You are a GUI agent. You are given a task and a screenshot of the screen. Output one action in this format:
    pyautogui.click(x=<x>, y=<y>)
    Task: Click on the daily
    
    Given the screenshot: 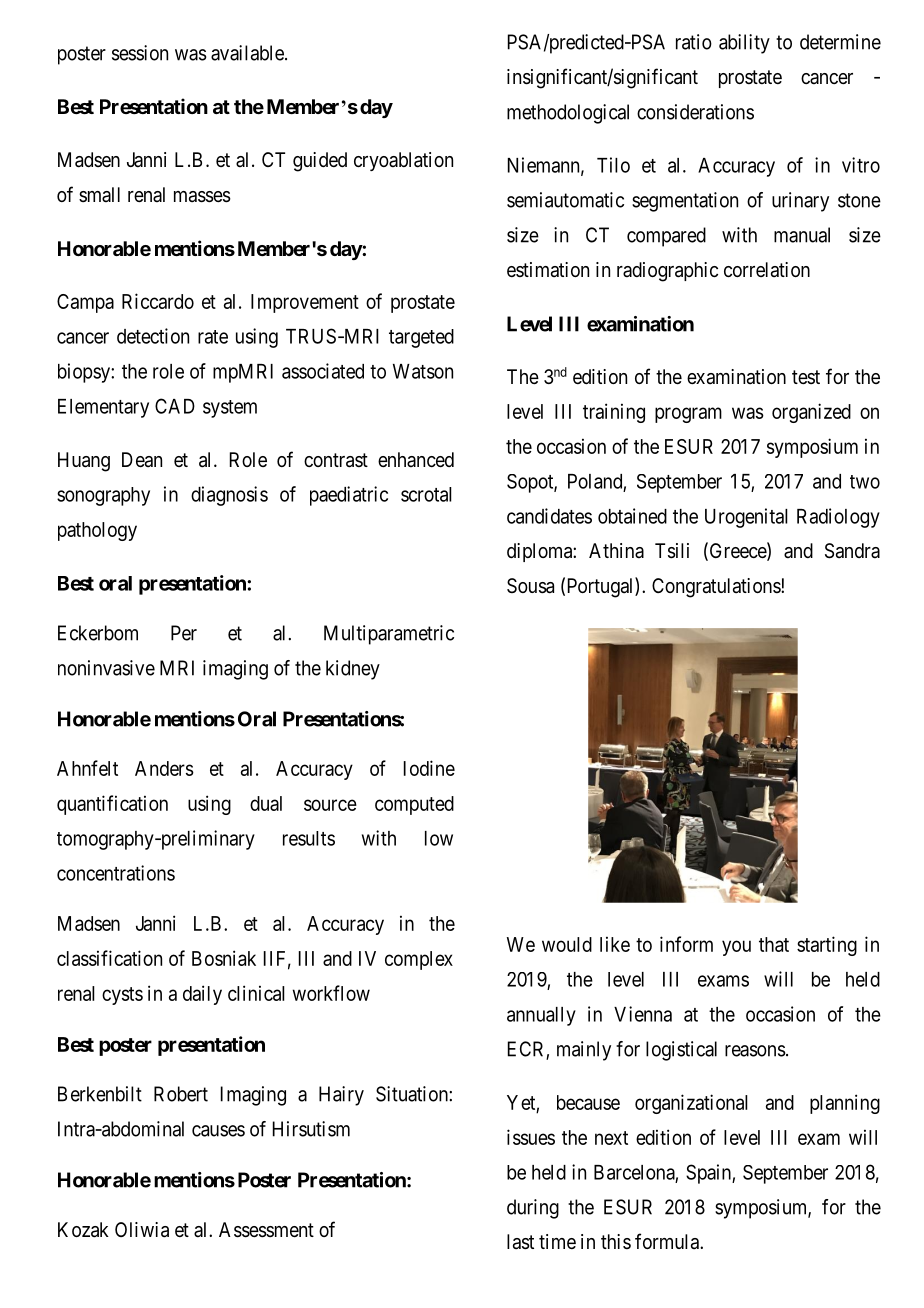 What is the action you would take?
    pyautogui.click(x=202, y=995)
